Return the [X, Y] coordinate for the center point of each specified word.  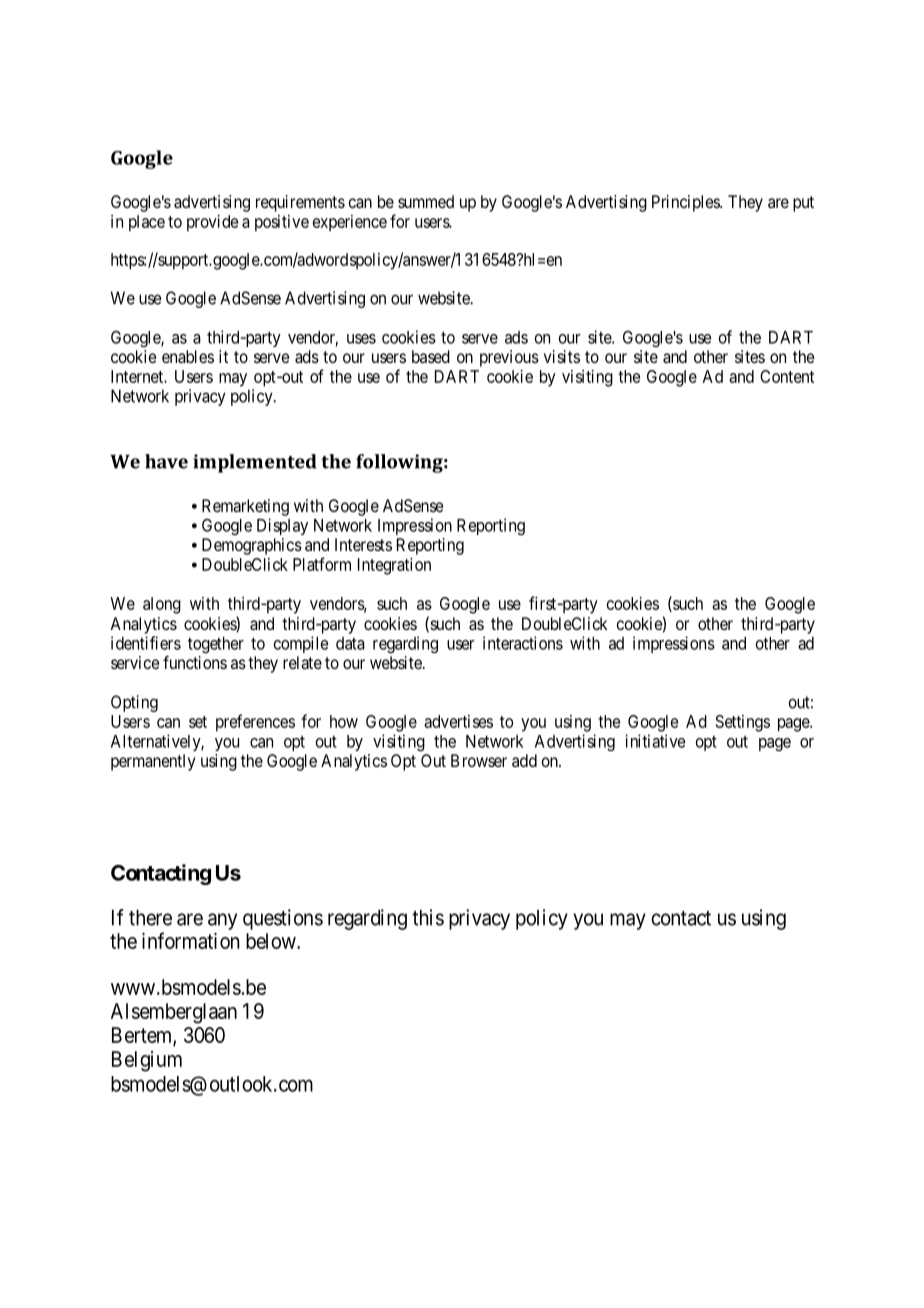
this [428, 917]
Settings [743, 723]
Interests [363, 544]
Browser [479, 760]
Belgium [147, 1061]
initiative [655, 741]
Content [787, 376]
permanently [153, 762]
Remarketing [245, 507]
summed [426, 201]
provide [212, 223]
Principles [686, 203]
